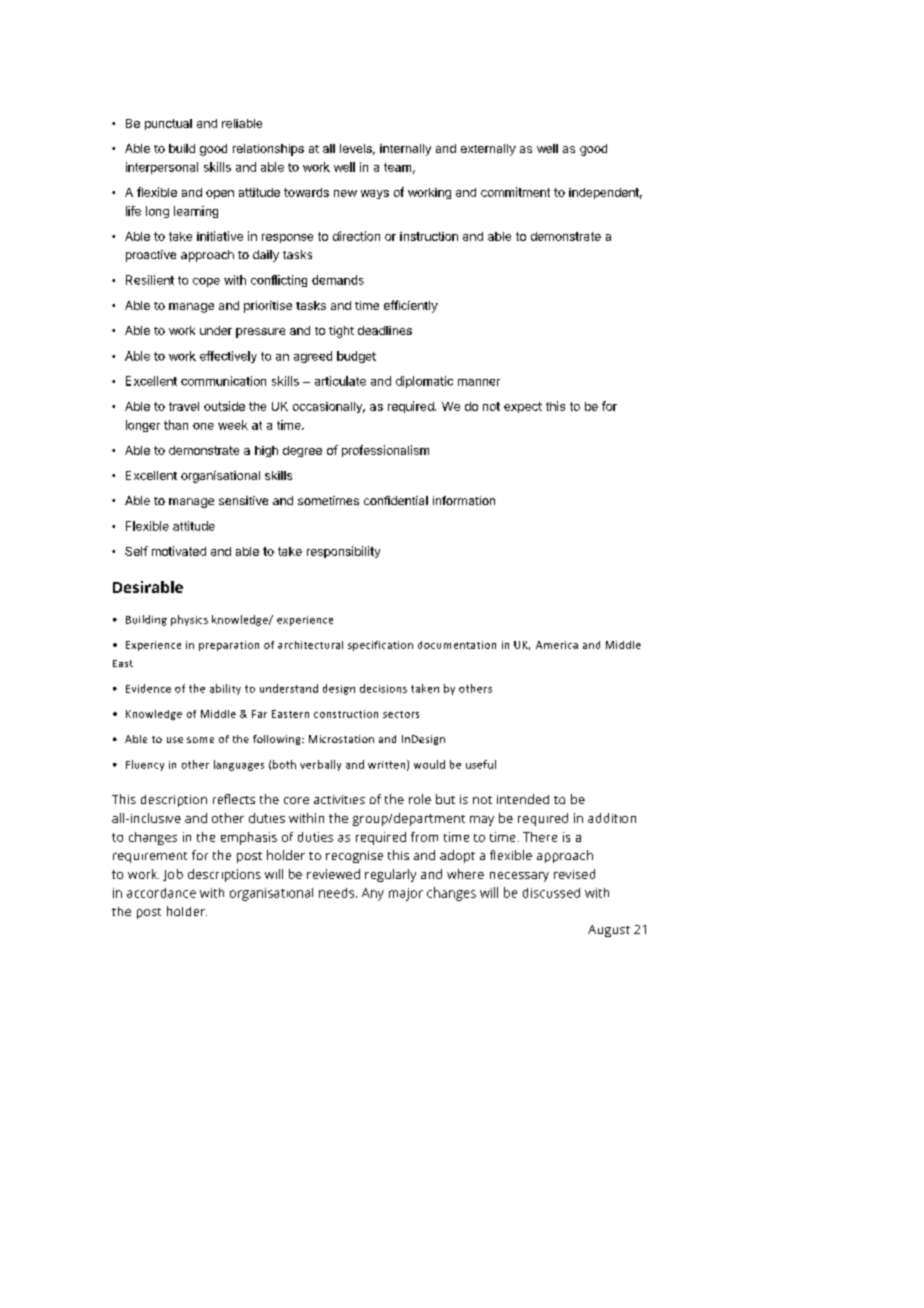  Describe the element at coordinates (405, 150) in the screenshot. I see `internally` at that location.
